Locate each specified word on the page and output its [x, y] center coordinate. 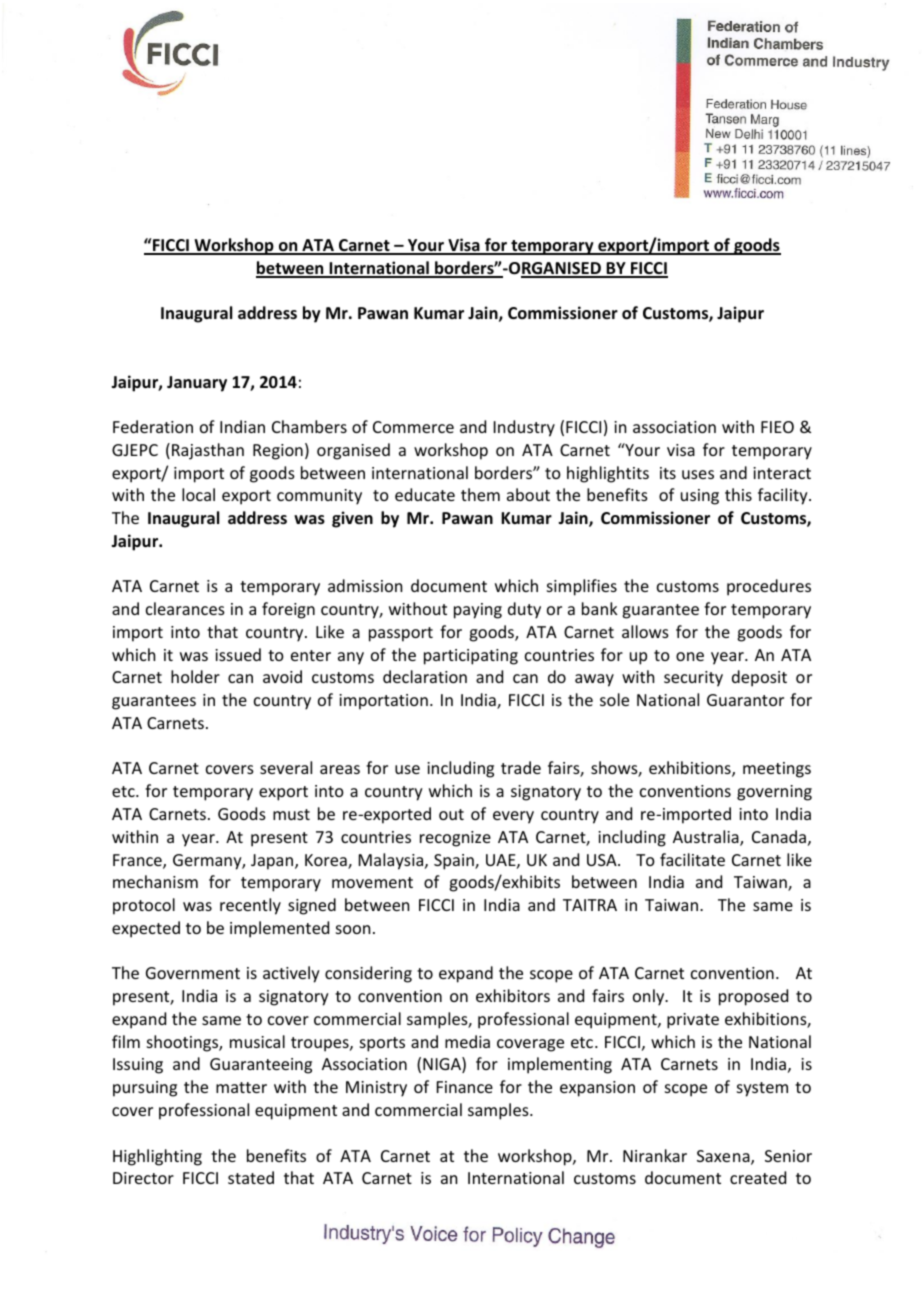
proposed [753, 997]
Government [193, 973]
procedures [769, 587]
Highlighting [157, 1157]
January [197, 384]
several [286, 767]
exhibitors [513, 995]
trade [521, 767]
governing [774, 793]
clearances [185, 608]
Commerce [413, 427]
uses [698, 474]
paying [478, 611]
